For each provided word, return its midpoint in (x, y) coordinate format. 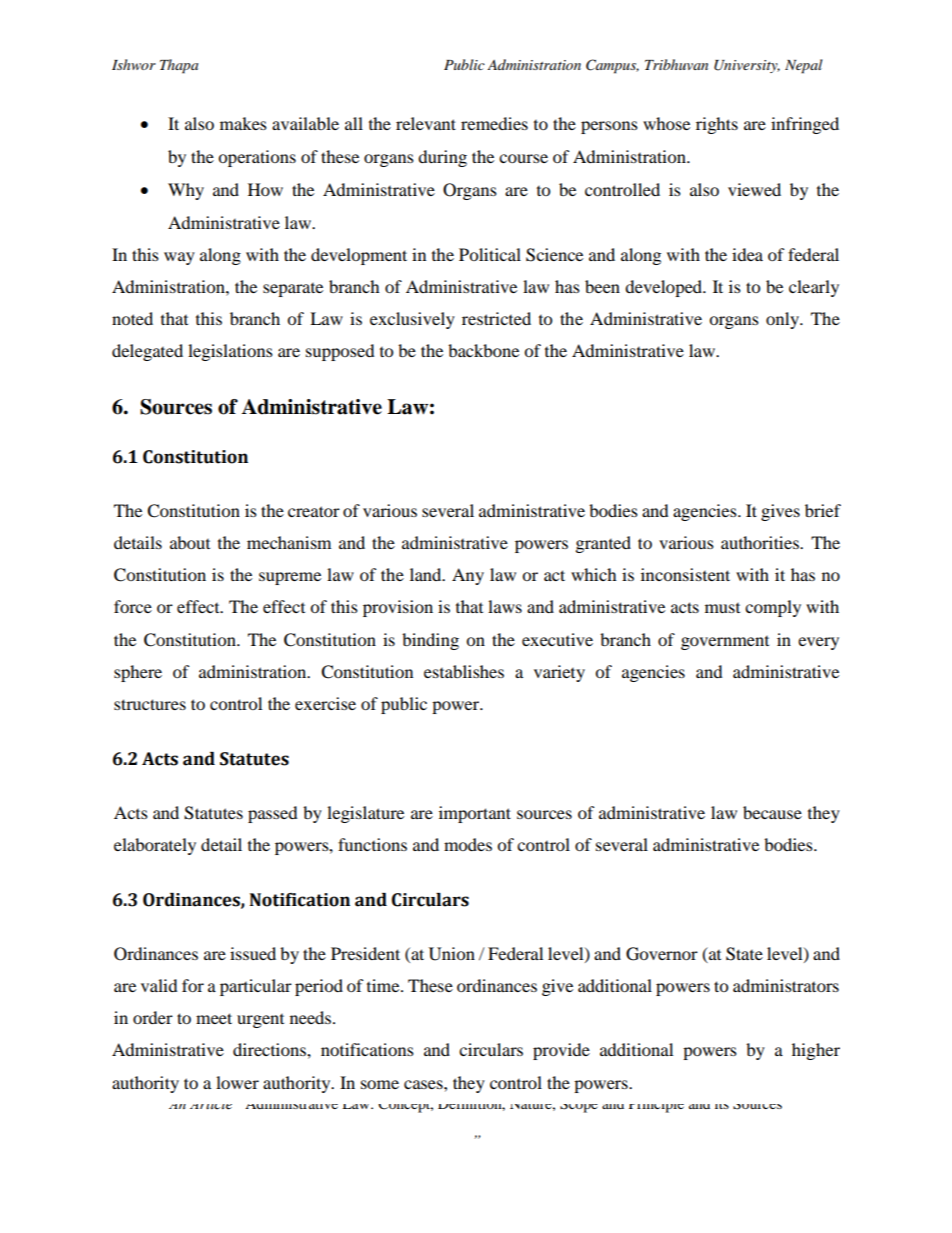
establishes (464, 671)
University (747, 66)
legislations (230, 352)
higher (816, 1051)
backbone (483, 350)
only (783, 320)
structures (150, 704)
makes (243, 123)
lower (237, 1082)
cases (424, 1084)
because (772, 812)
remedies (494, 123)
